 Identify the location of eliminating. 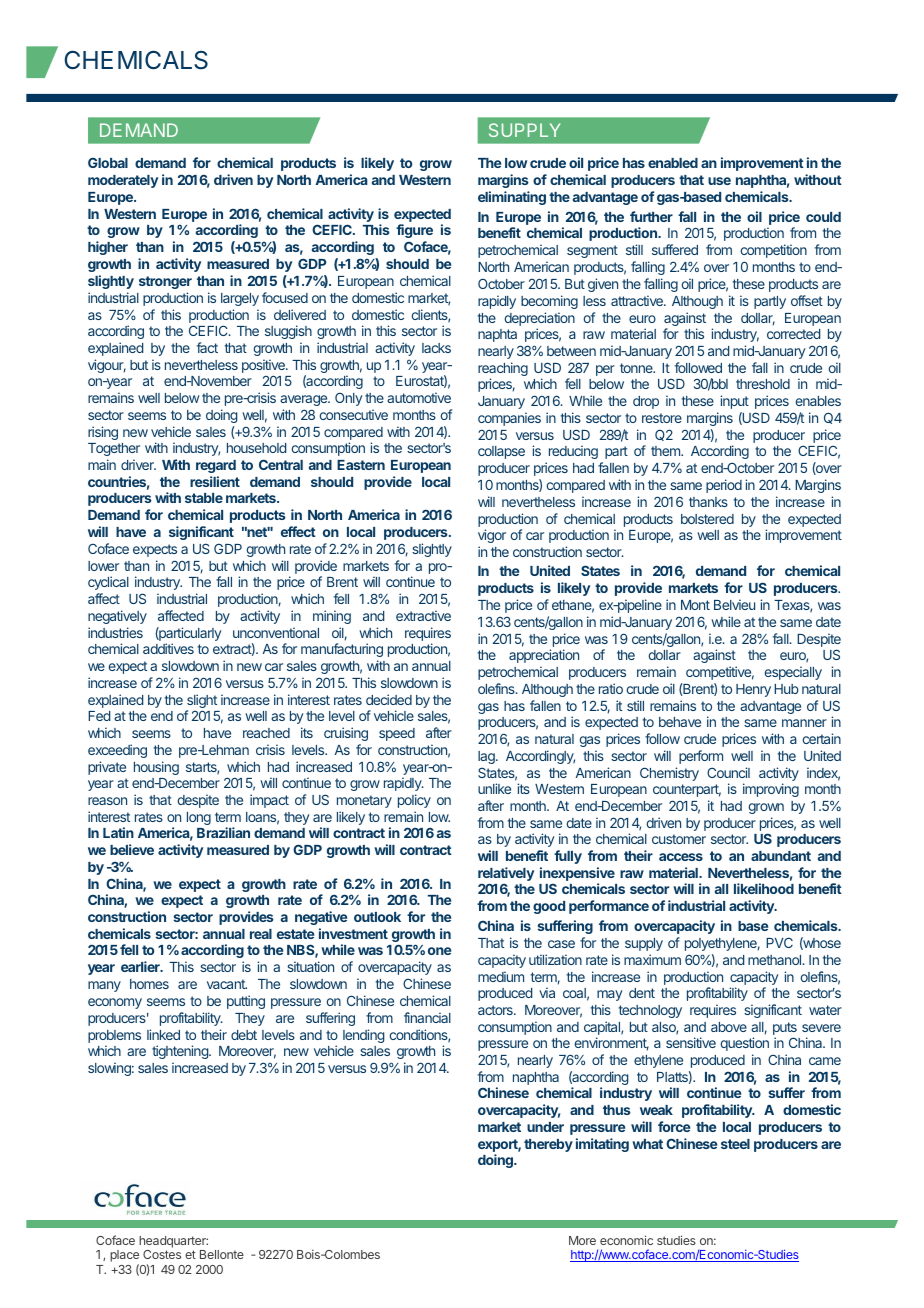
(512, 198).
